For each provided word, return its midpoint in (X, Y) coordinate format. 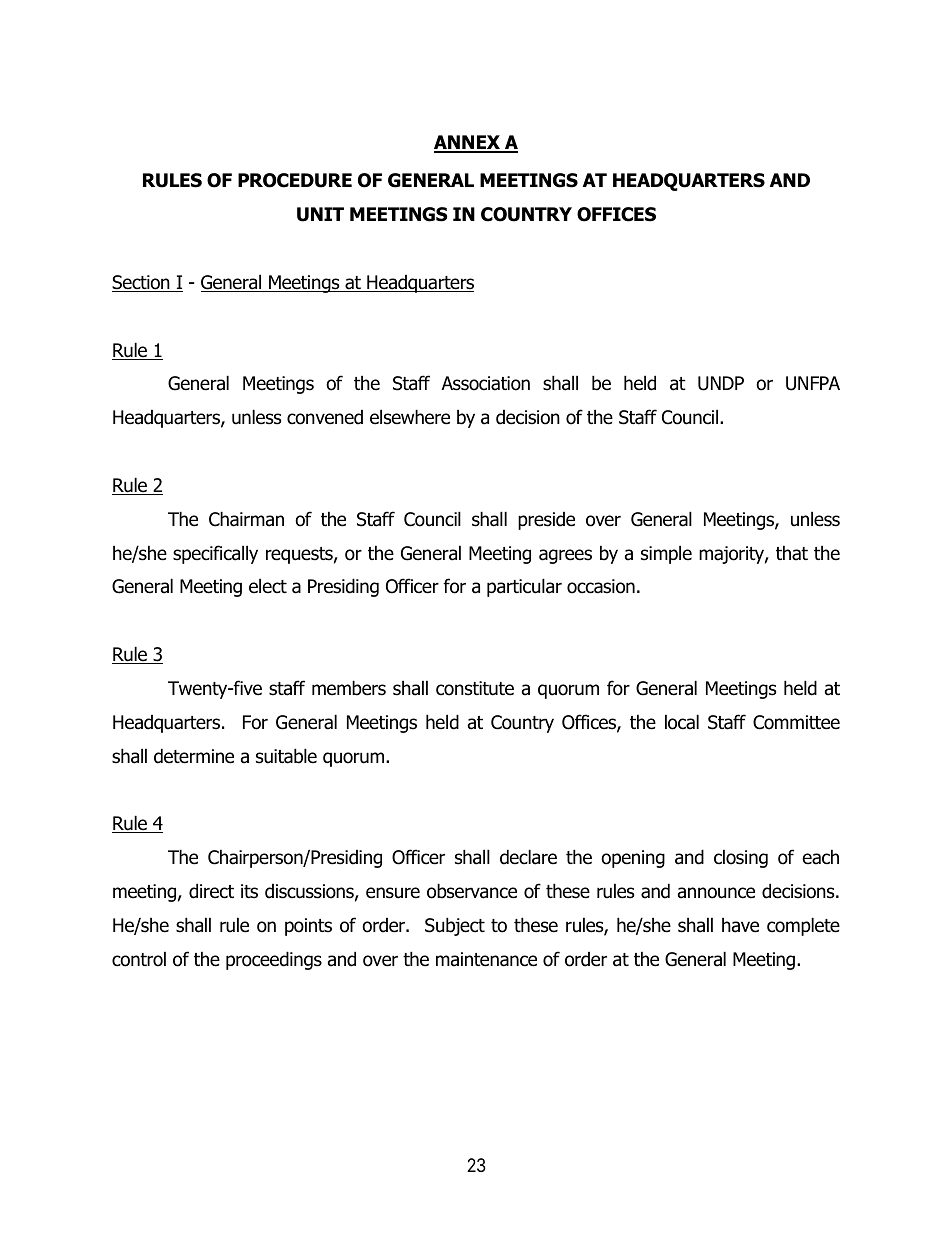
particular (524, 587)
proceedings (274, 960)
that (792, 553)
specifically (215, 554)
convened (325, 417)
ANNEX (468, 143)
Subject (455, 926)
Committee (796, 722)
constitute (475, 688)
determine (194, 756)
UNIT (320, 214)
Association (486, 383)
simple (666, 554)
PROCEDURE (295, 180)
